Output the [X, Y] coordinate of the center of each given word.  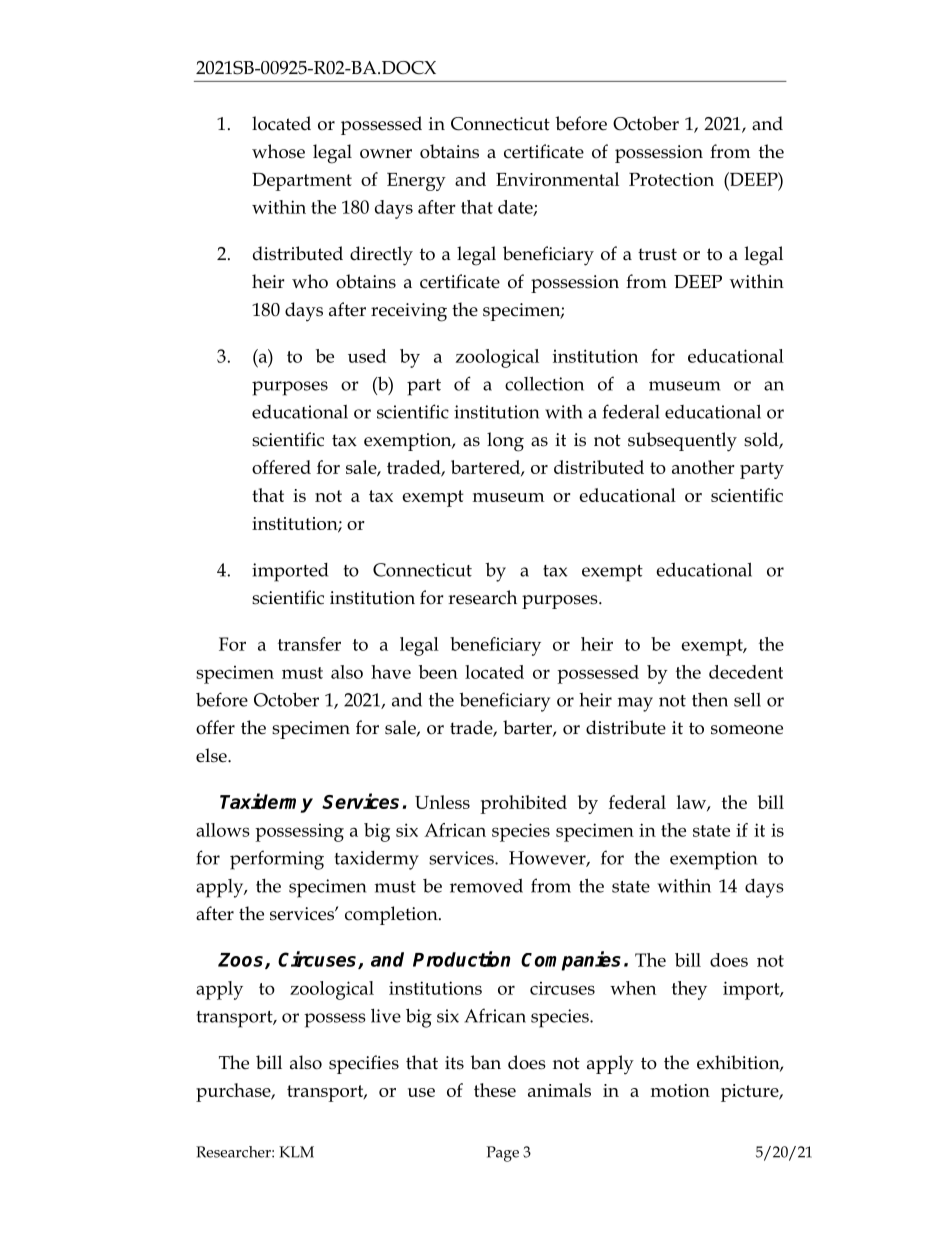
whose [278, 151]
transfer [309, 644]
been [438, 672]
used [367, 356]
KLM [296, 1152]
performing [277, 860]
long [505, 442]
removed [486, 885]
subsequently [682, 442]
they [689, 990]
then [710, 700]
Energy [416, 182]
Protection [671, 179]
